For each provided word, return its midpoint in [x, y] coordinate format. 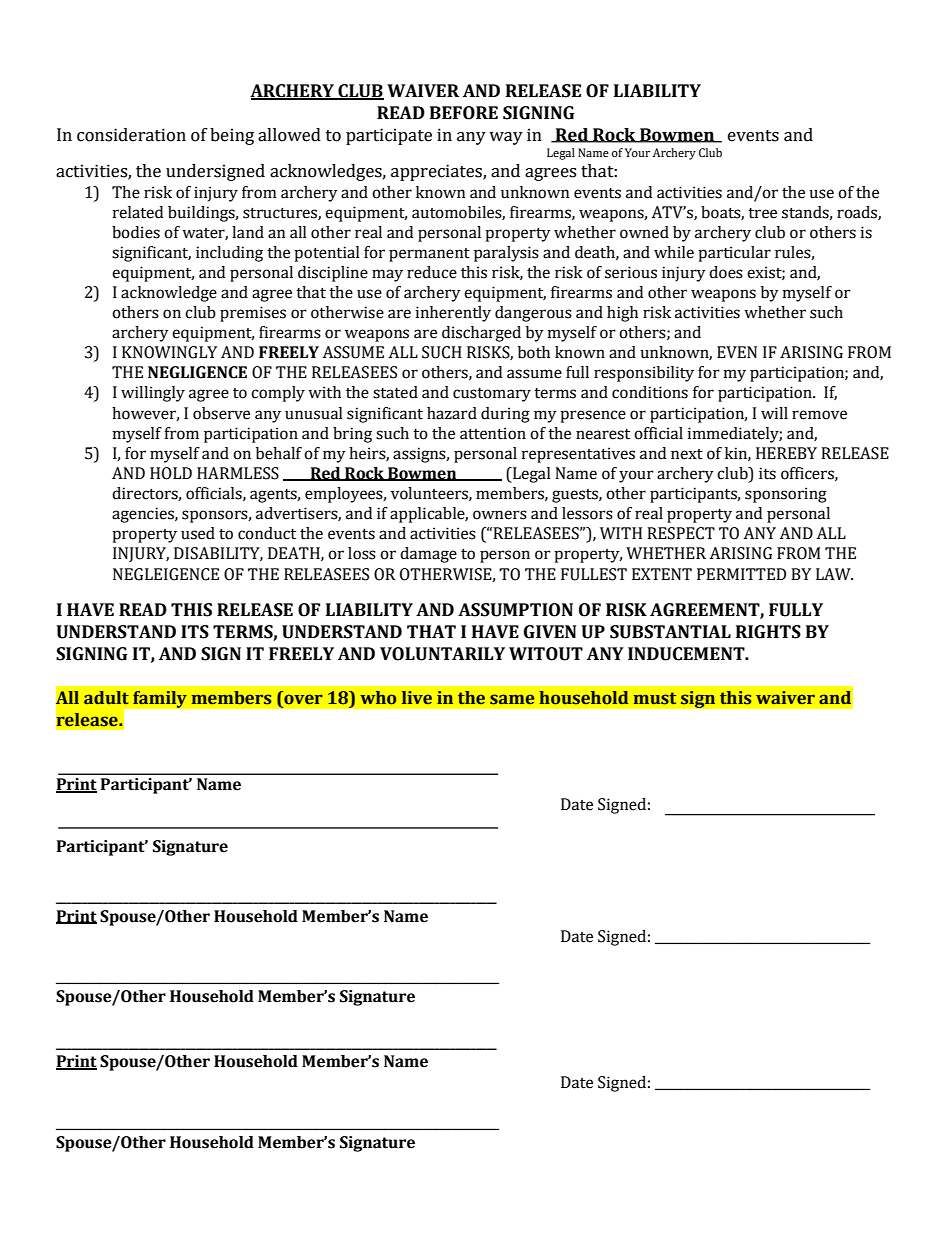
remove [819, 415]
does [726, 272]
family [160, 699]
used [198, 533]
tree [762, 213]
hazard [452, 413]
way [506, 138]
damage [428, 555]
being [232, 136]
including [229, 254]
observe [221, 413]
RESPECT [681, 533]
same [512, 699]
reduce [432, 272]
